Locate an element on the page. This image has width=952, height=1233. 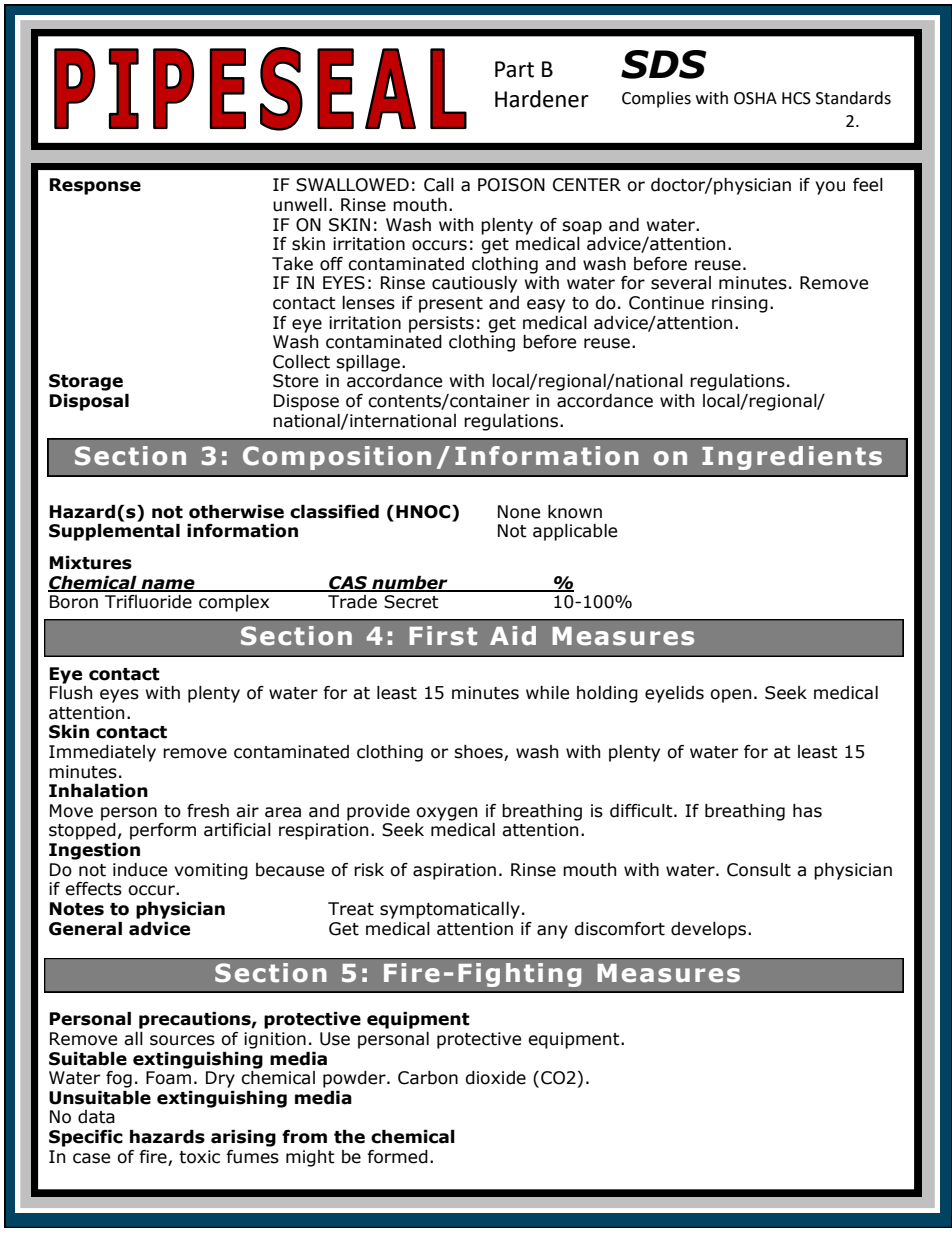
aspiration is located at coordinates (454, 871).
